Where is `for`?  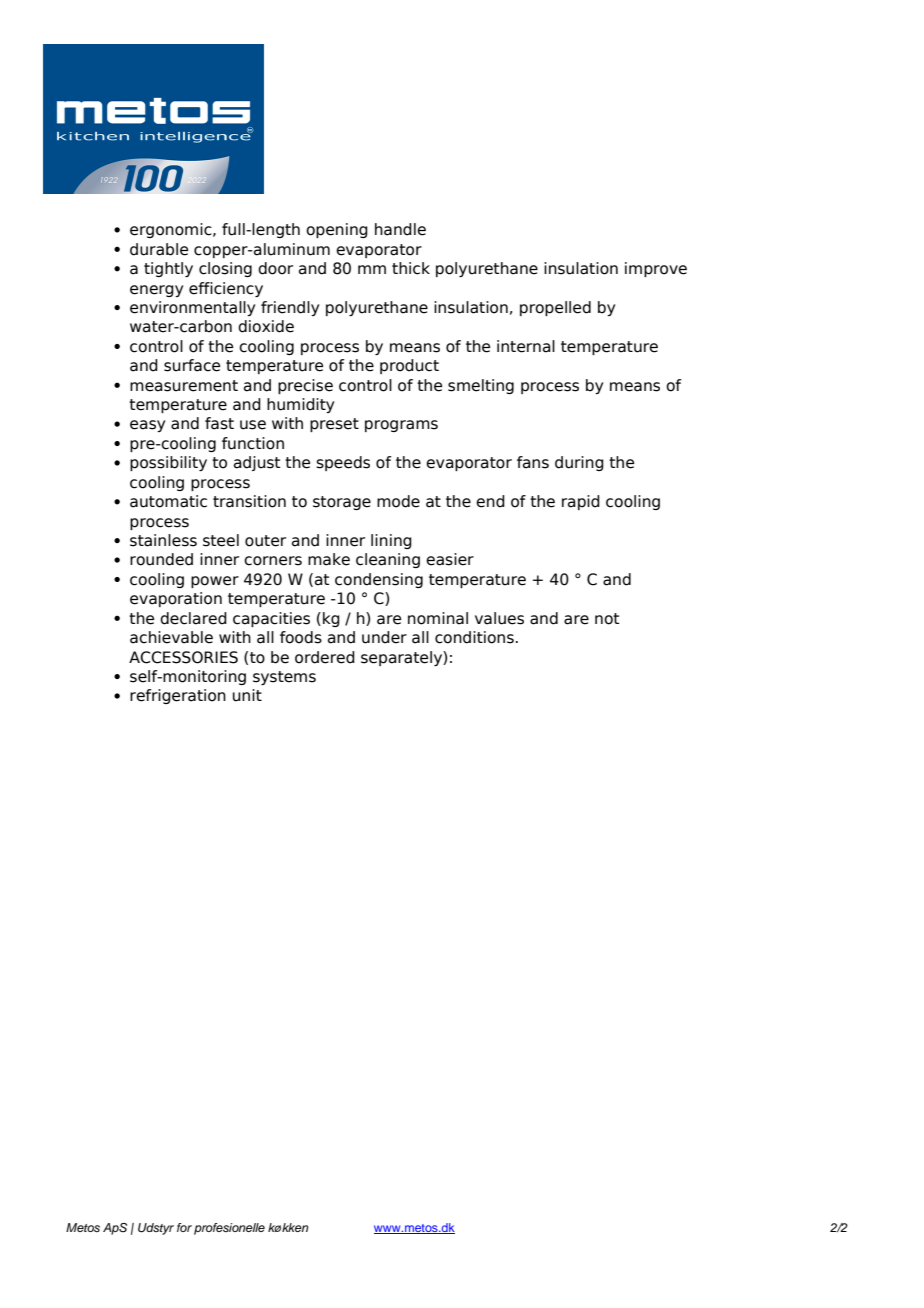 for is located at coordinates (184, 1227).
